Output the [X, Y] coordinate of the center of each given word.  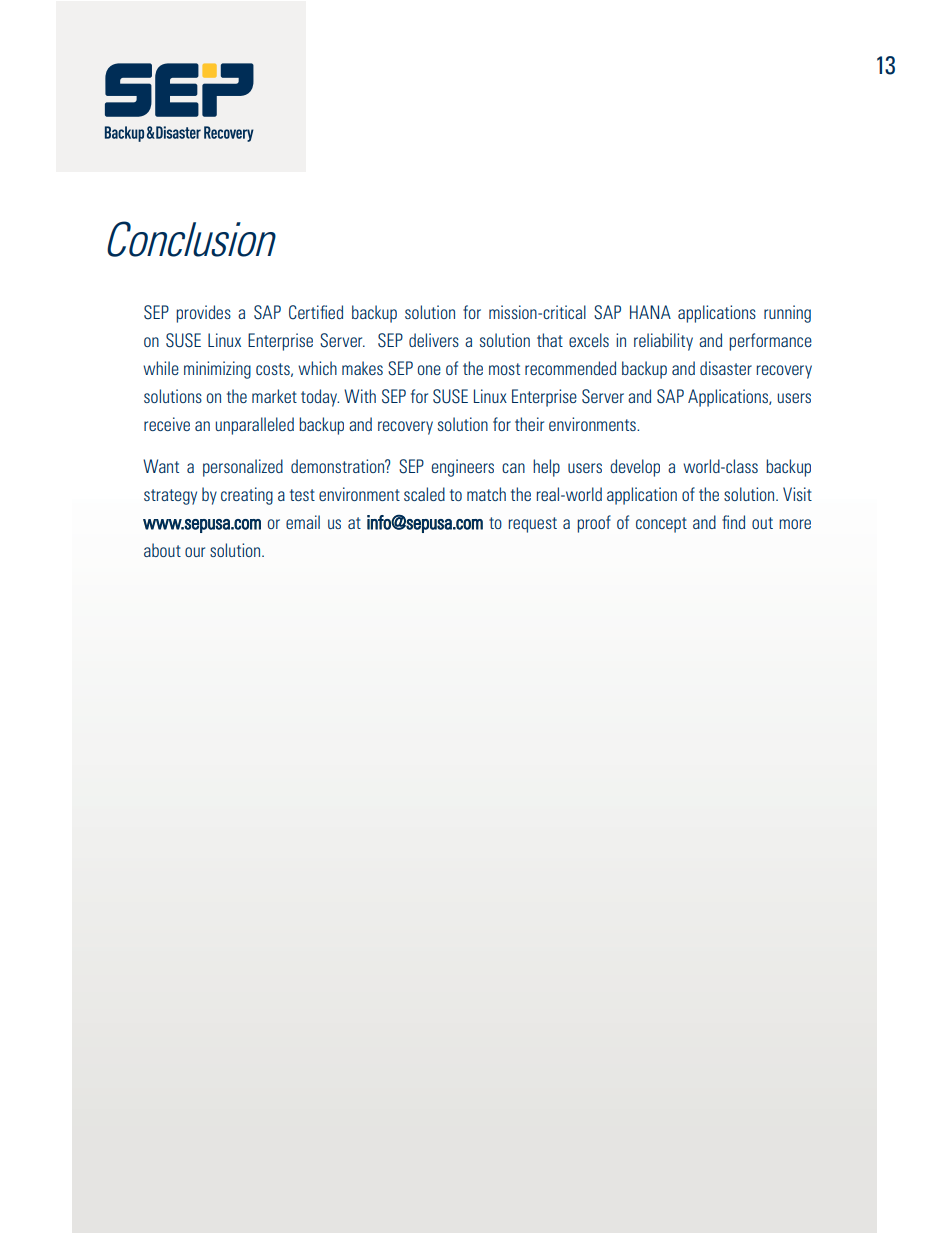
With [360, 396]
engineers [463, 468]
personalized [243, 468]
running [787, 314]
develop [635, 468]
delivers [434, 340]
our [195, 552]
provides [203, 314]
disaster [726, 368]
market [274, 396]
